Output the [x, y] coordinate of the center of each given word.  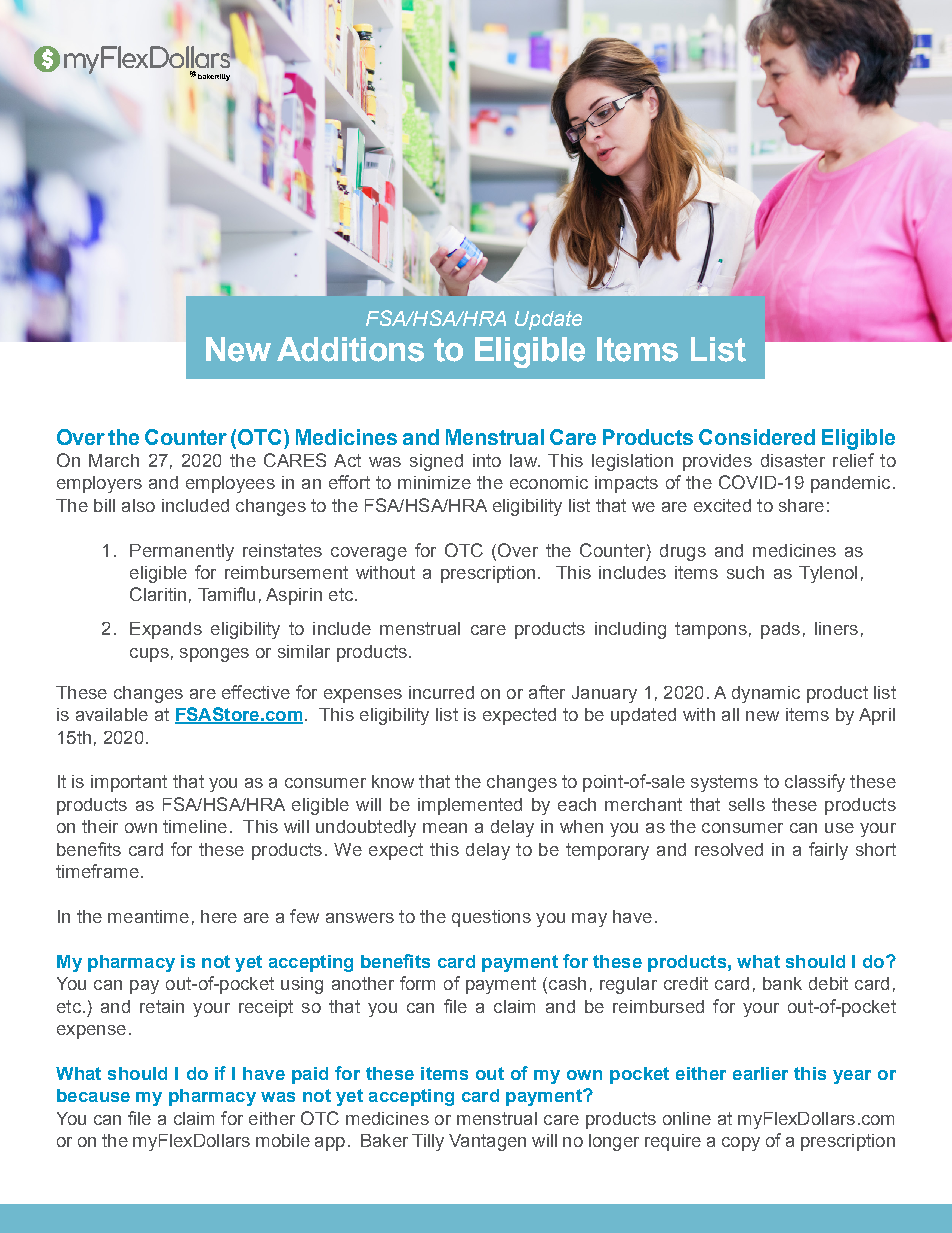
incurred [441, 692]
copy [741, 1144]
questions [491, 918]
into [487, 460]
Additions [350, 349]
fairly [828, 851]
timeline [195, 826]
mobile [283, 1140]
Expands [166, 630]
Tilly [428, 1142]
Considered [757, 437]
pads [780, 630]
